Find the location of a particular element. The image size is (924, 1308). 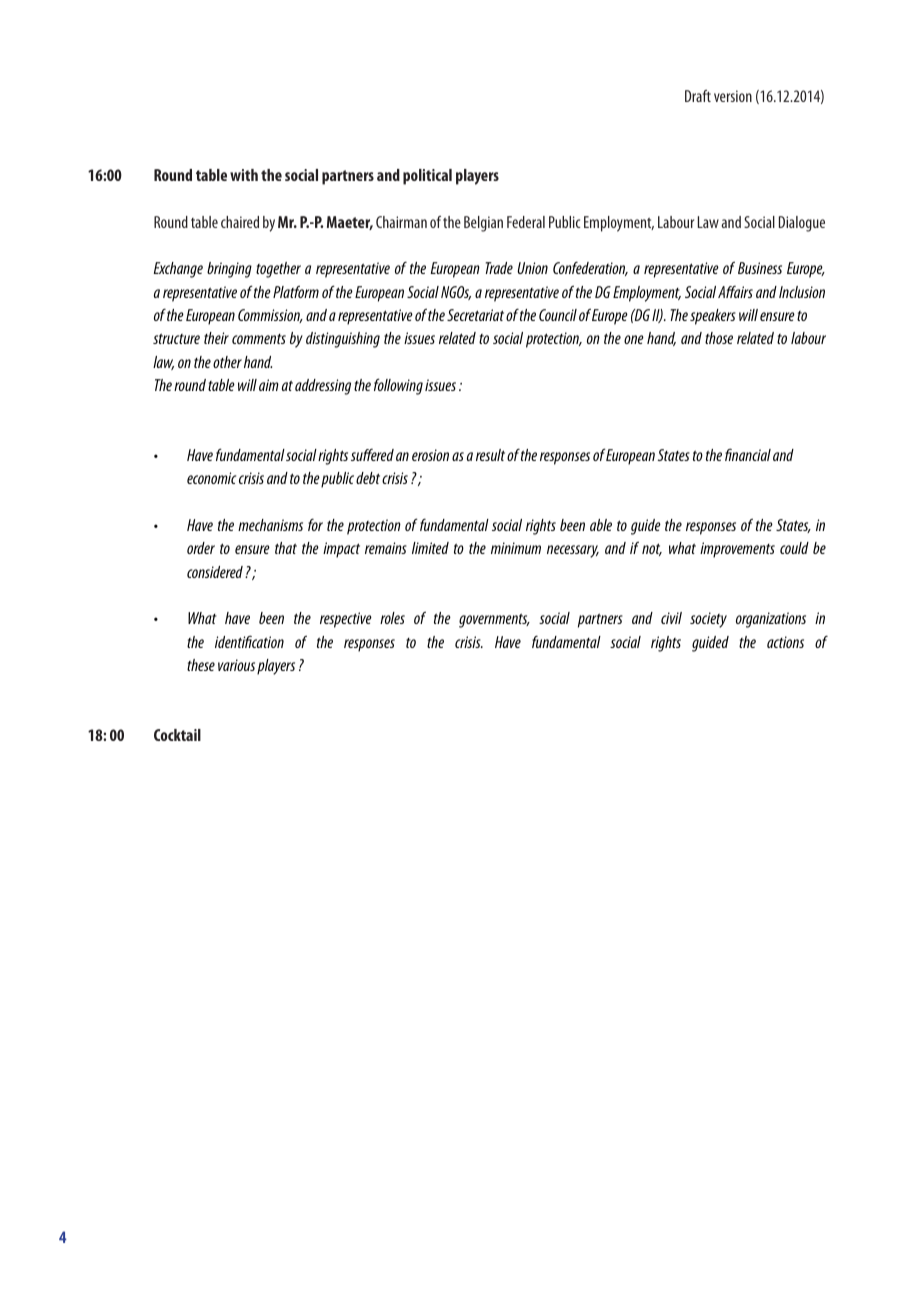

political is located at coordinates (427, 177).
